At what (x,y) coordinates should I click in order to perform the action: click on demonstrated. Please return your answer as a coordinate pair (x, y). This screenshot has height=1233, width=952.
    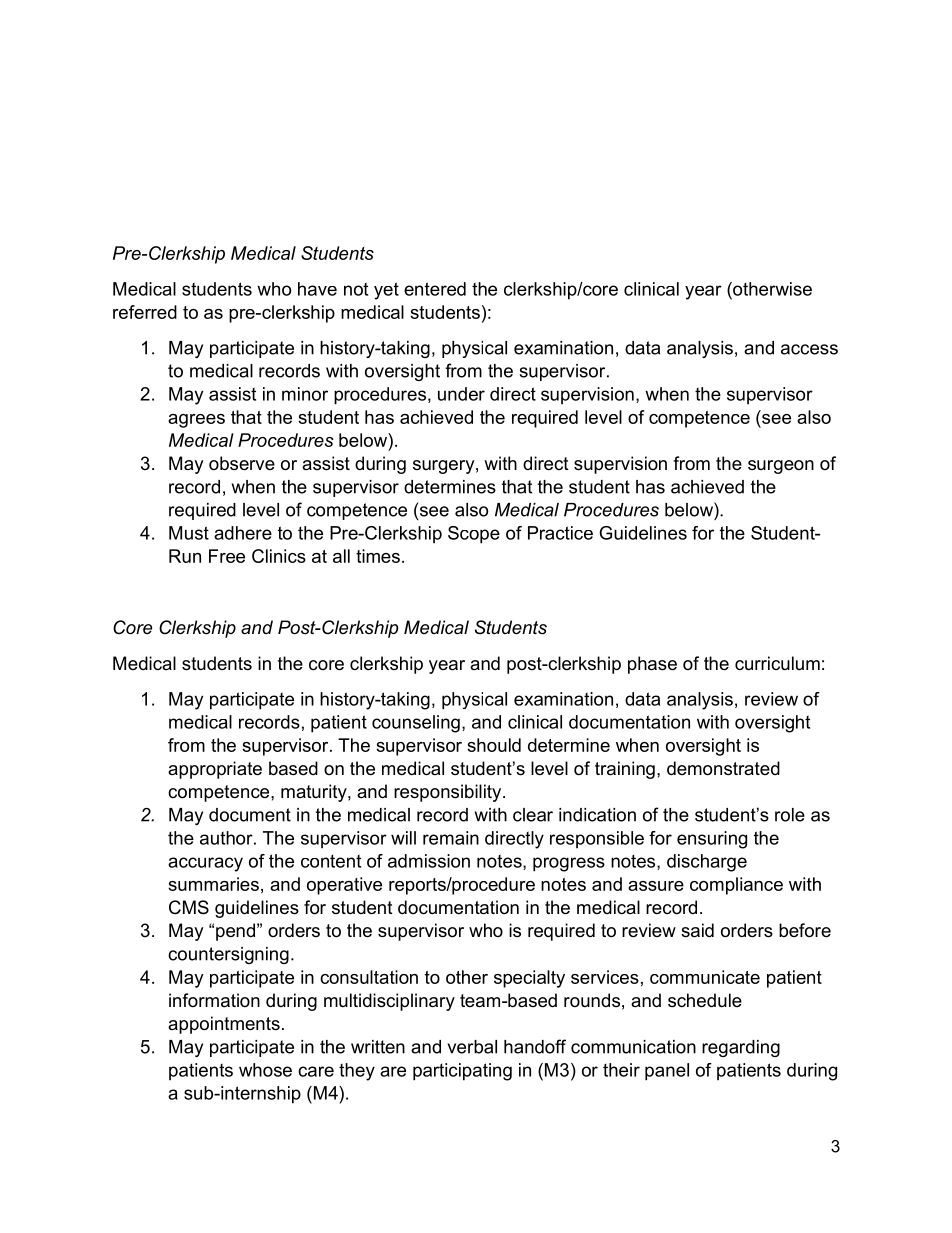
    Looking at the image, I should click on (723, 768).
